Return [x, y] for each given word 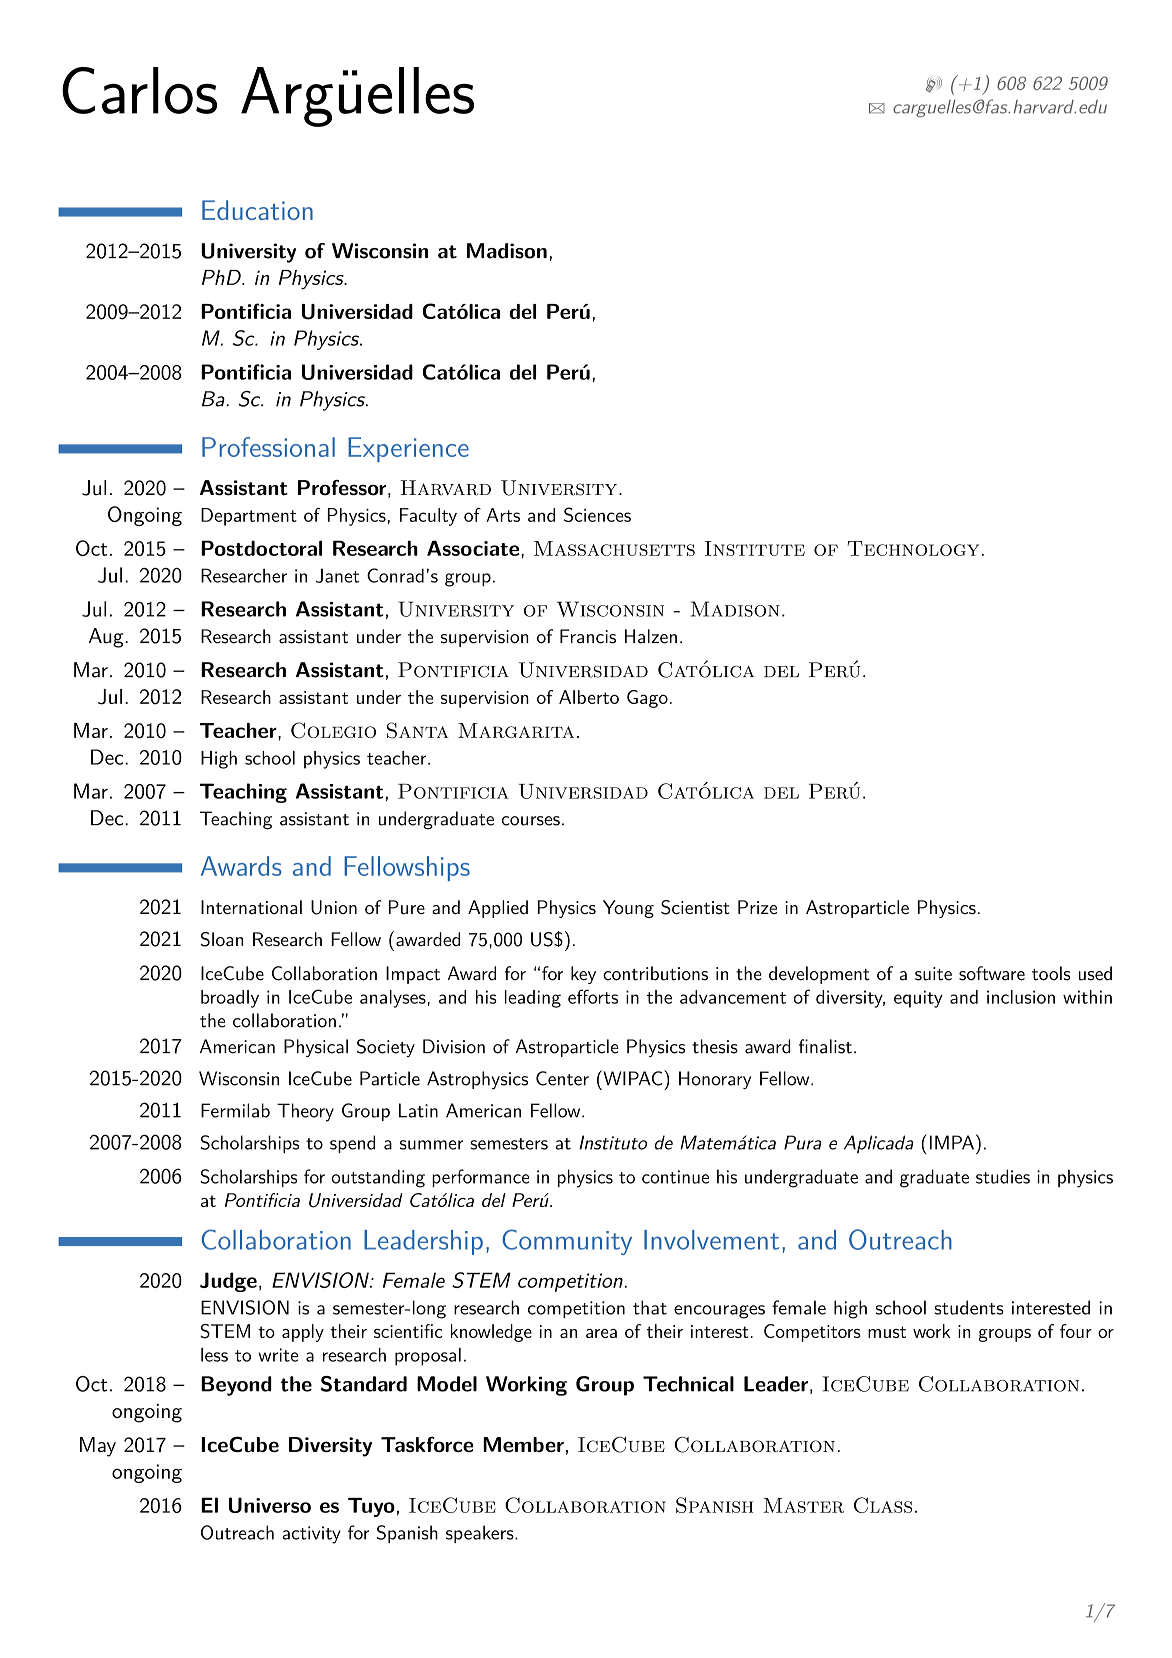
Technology [913, 548]
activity [312, 1535]
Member [523, 1444]
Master [804, 1505]
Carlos [139, 90]
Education [257, 210]
